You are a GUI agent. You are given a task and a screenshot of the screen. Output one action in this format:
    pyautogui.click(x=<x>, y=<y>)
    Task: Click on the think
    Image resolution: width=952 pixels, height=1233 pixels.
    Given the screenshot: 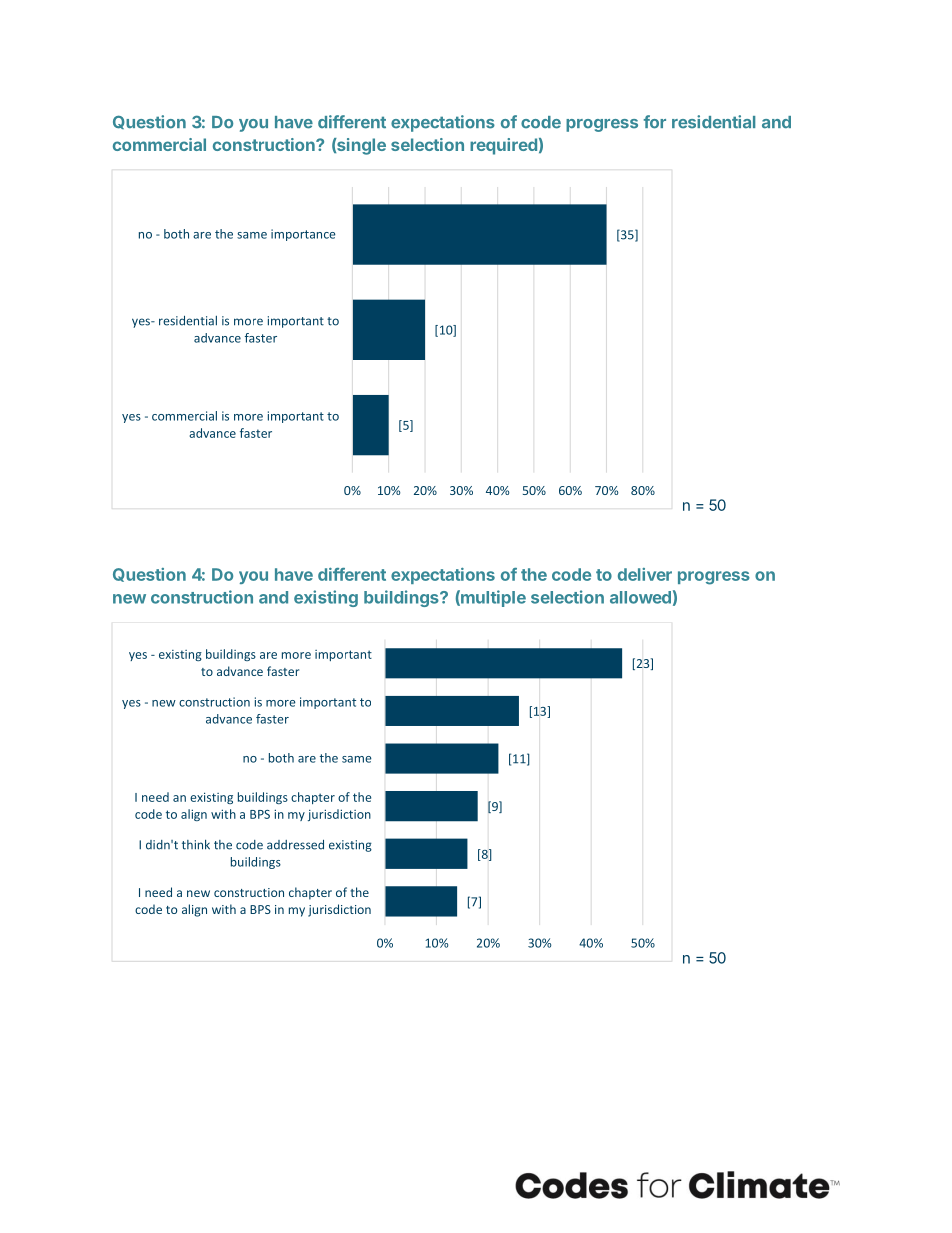 What is the action you would take?
    pyautogui.click(x=196, y=844)
